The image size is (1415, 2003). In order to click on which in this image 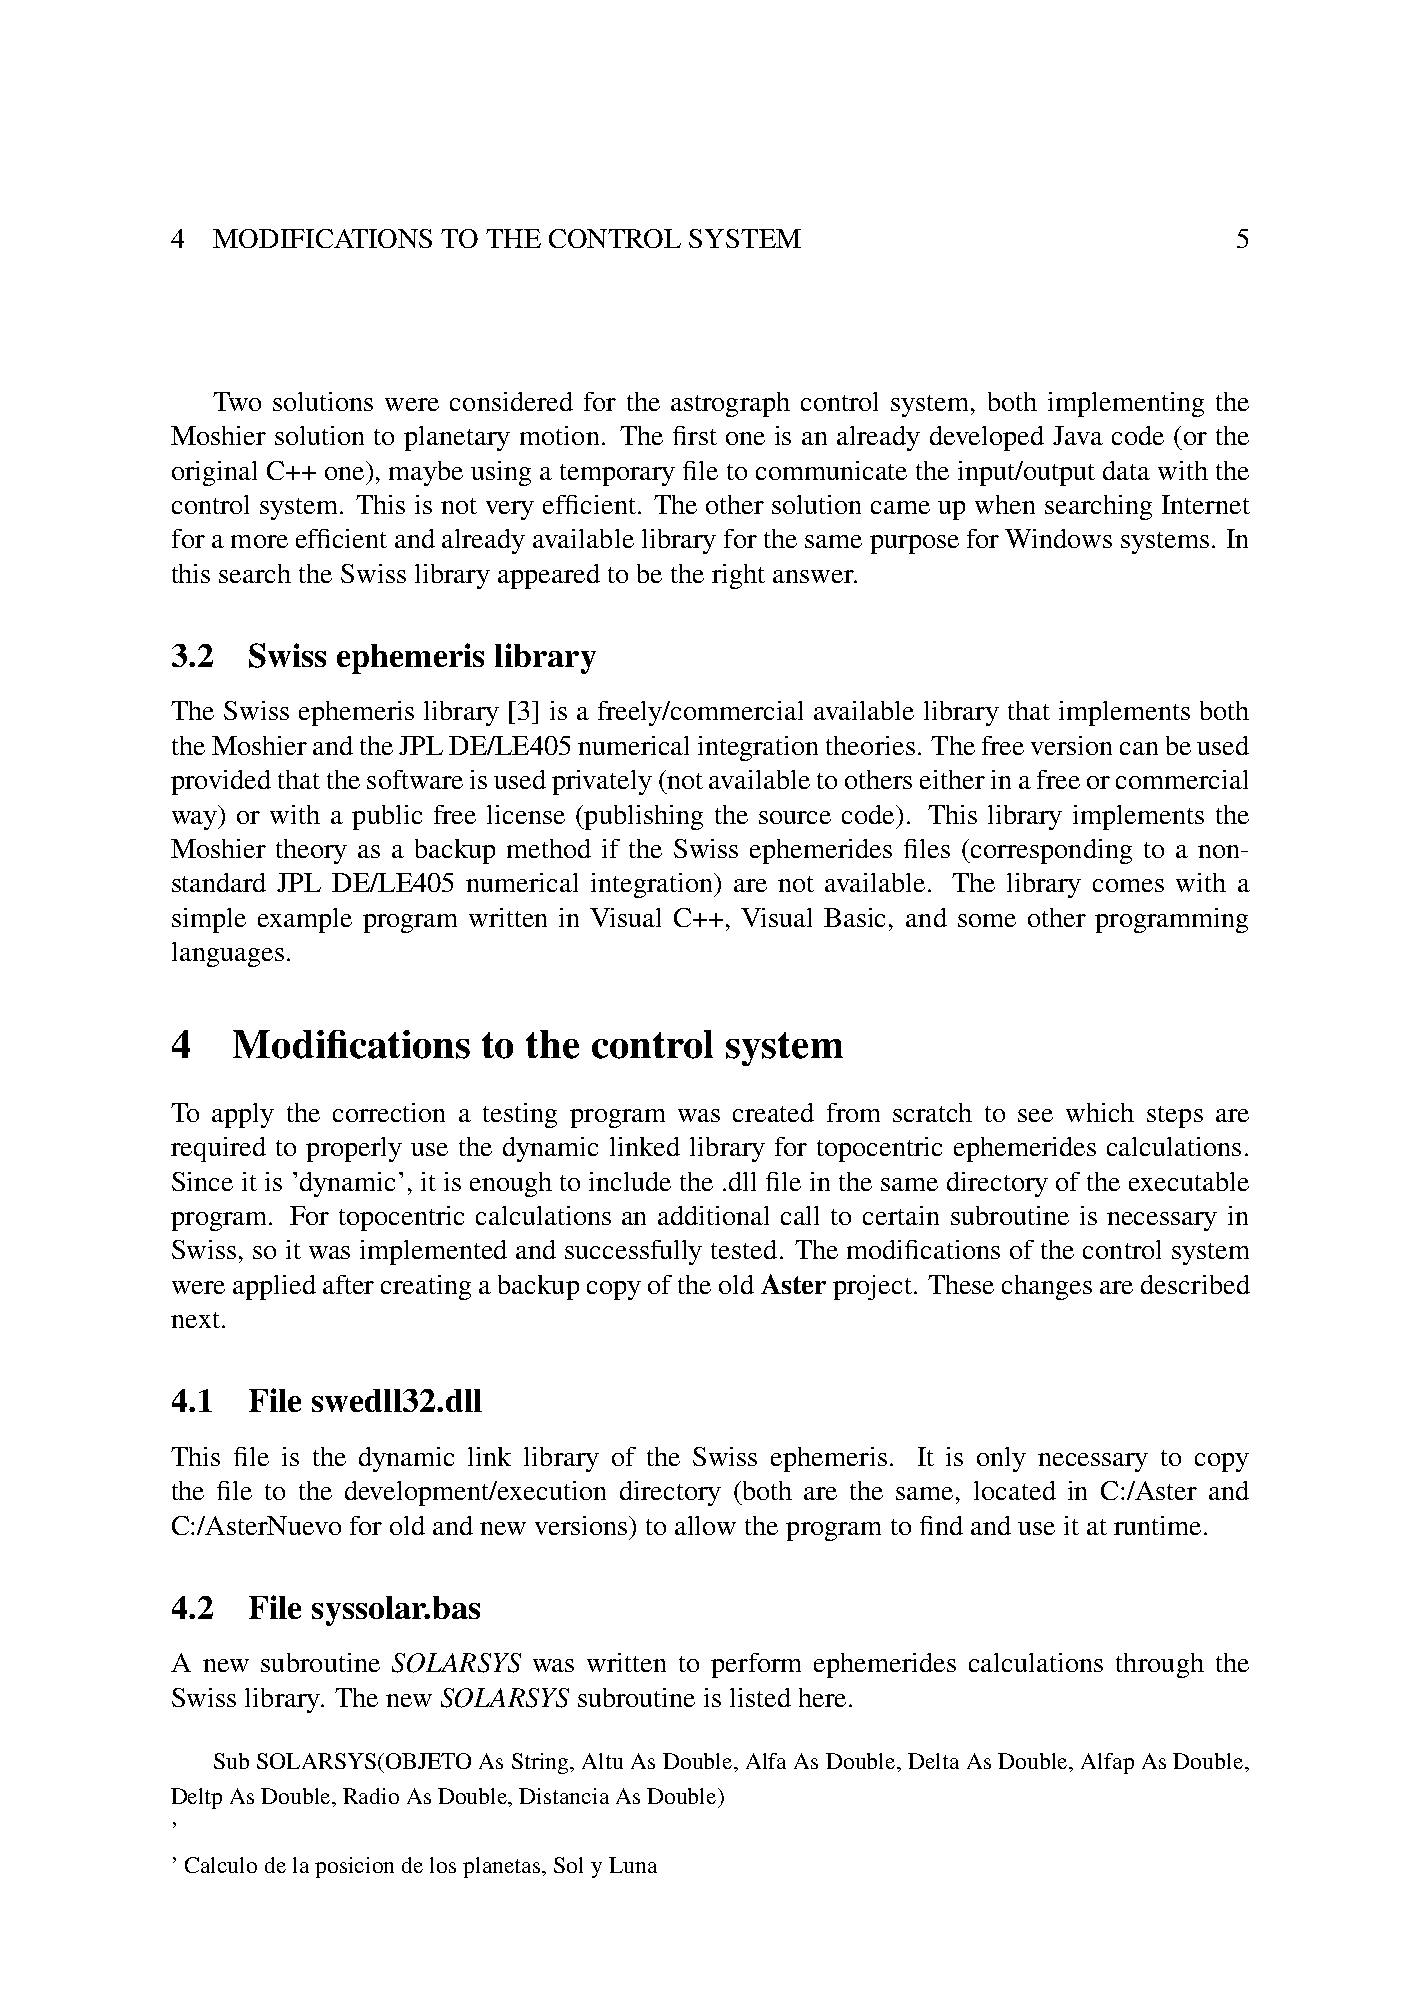, I will do `click(1100, 1112)`.
